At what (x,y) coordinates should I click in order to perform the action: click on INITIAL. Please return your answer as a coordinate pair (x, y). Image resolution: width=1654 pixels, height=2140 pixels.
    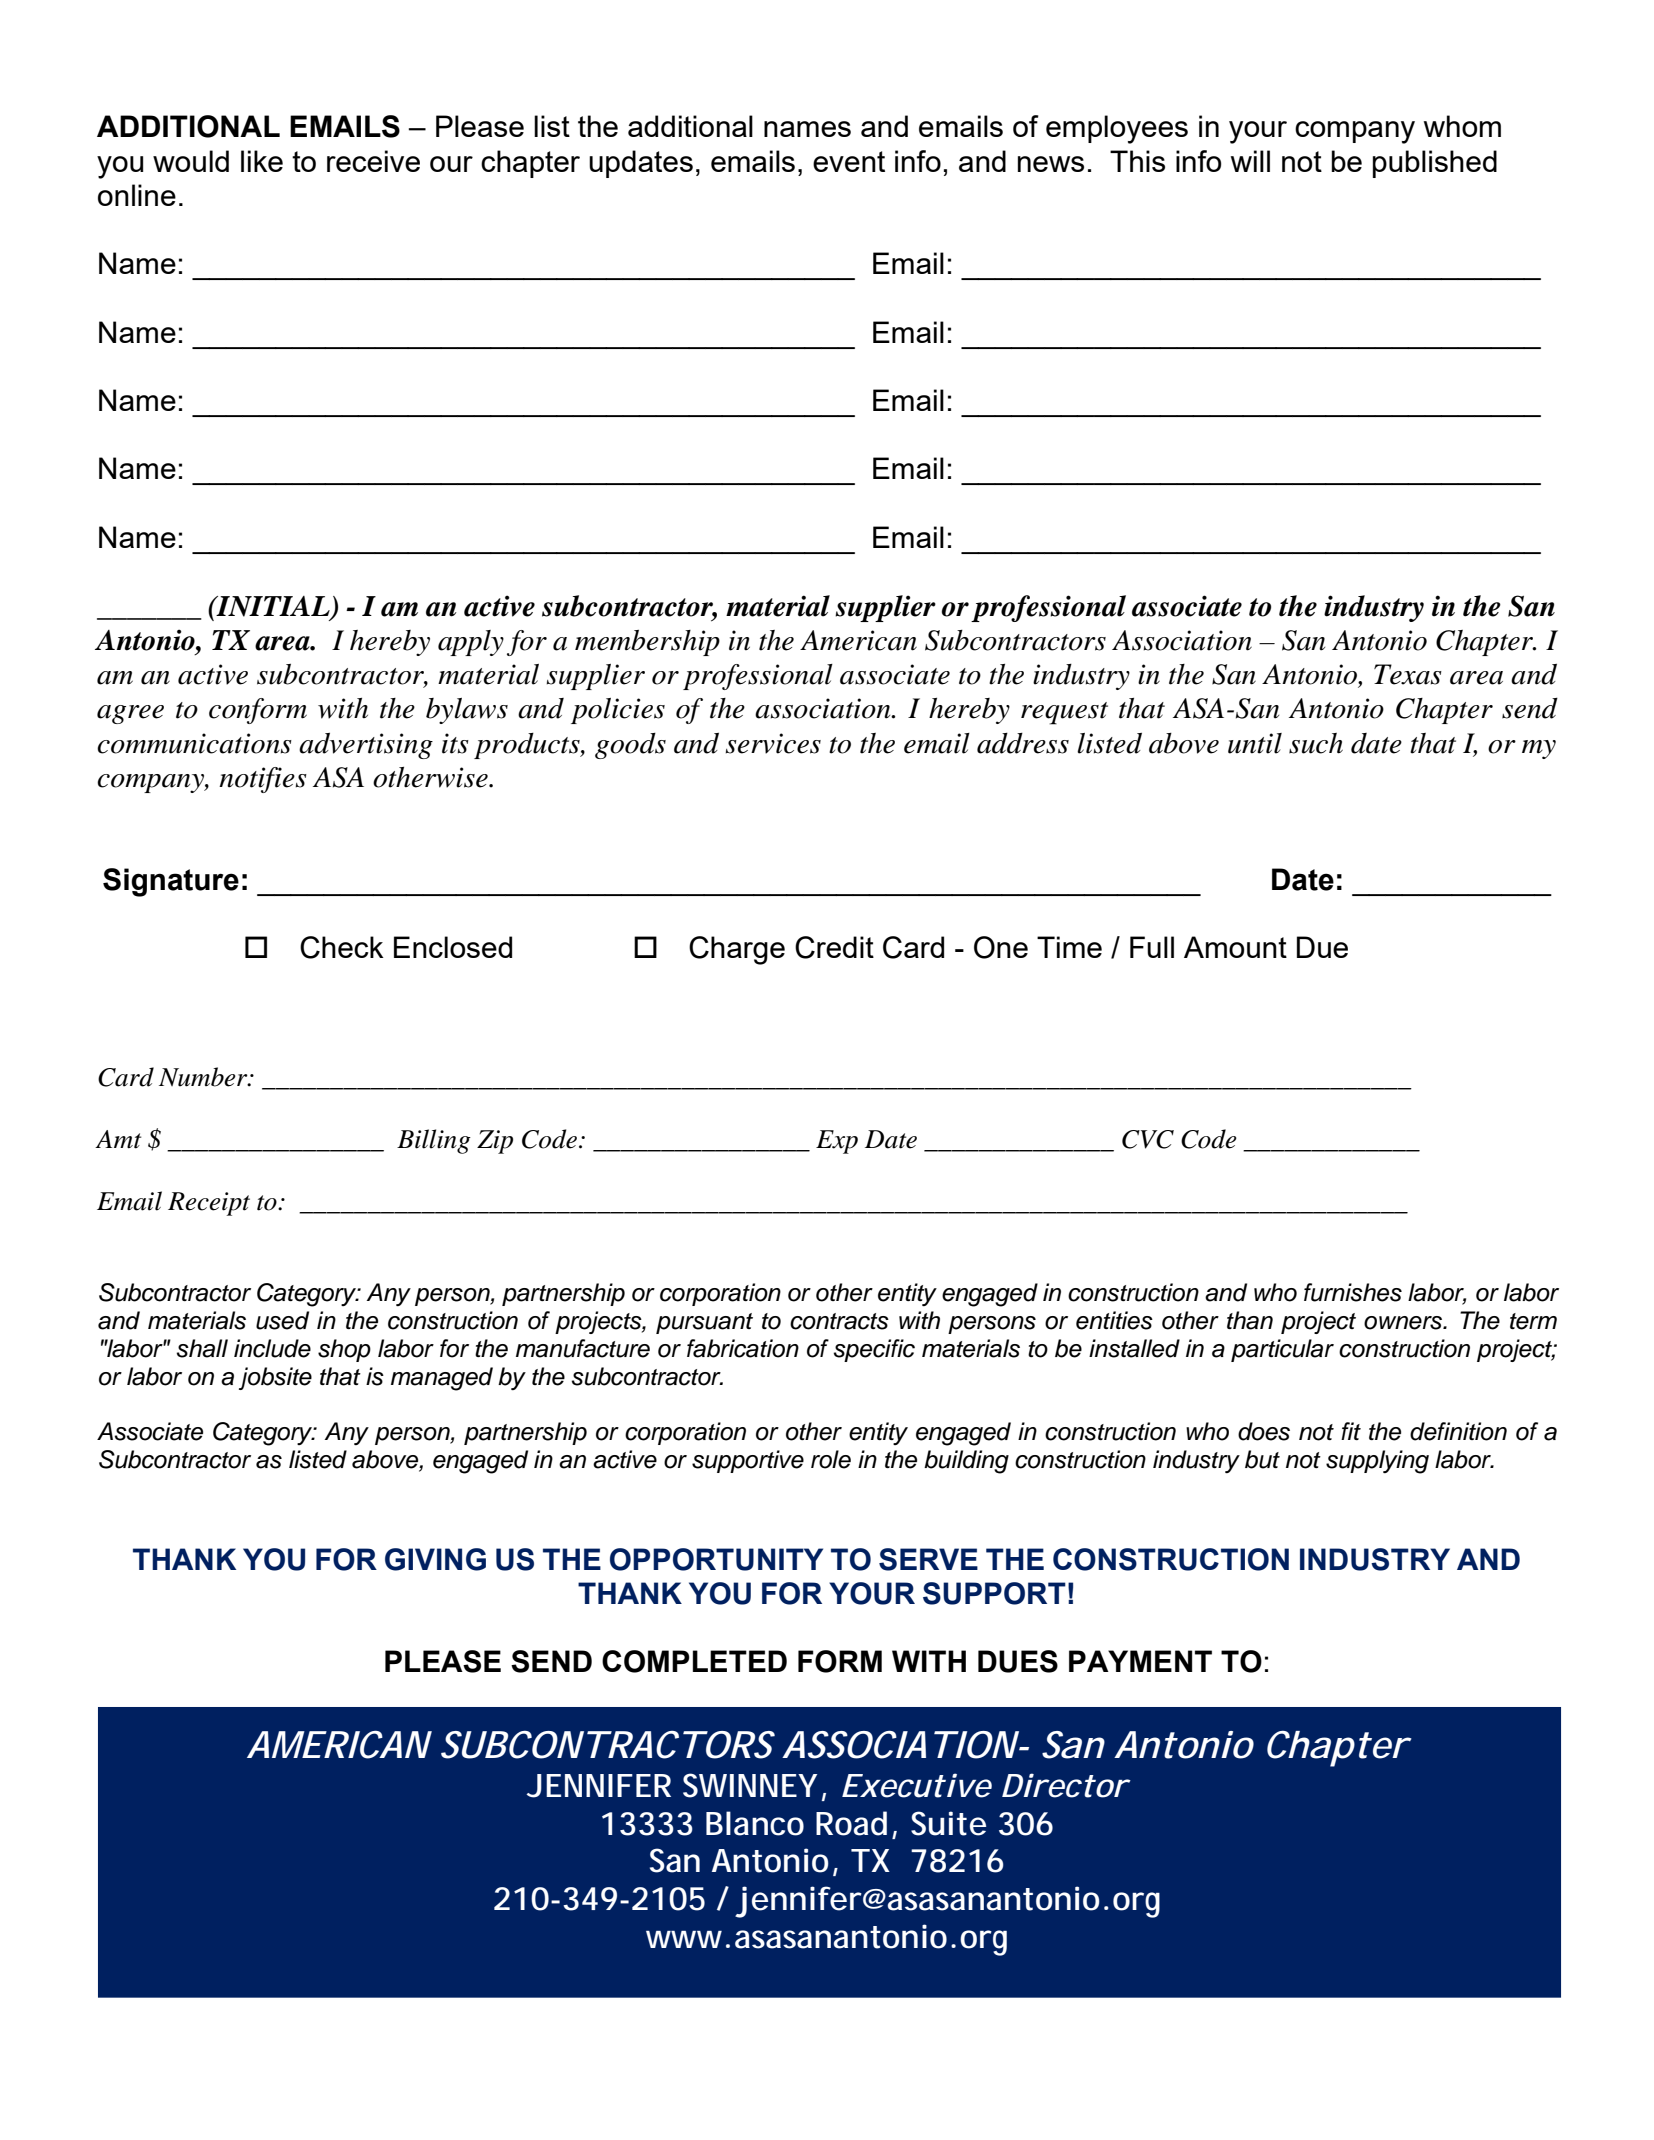
    Looking at the image, I should click on (273, 607).
